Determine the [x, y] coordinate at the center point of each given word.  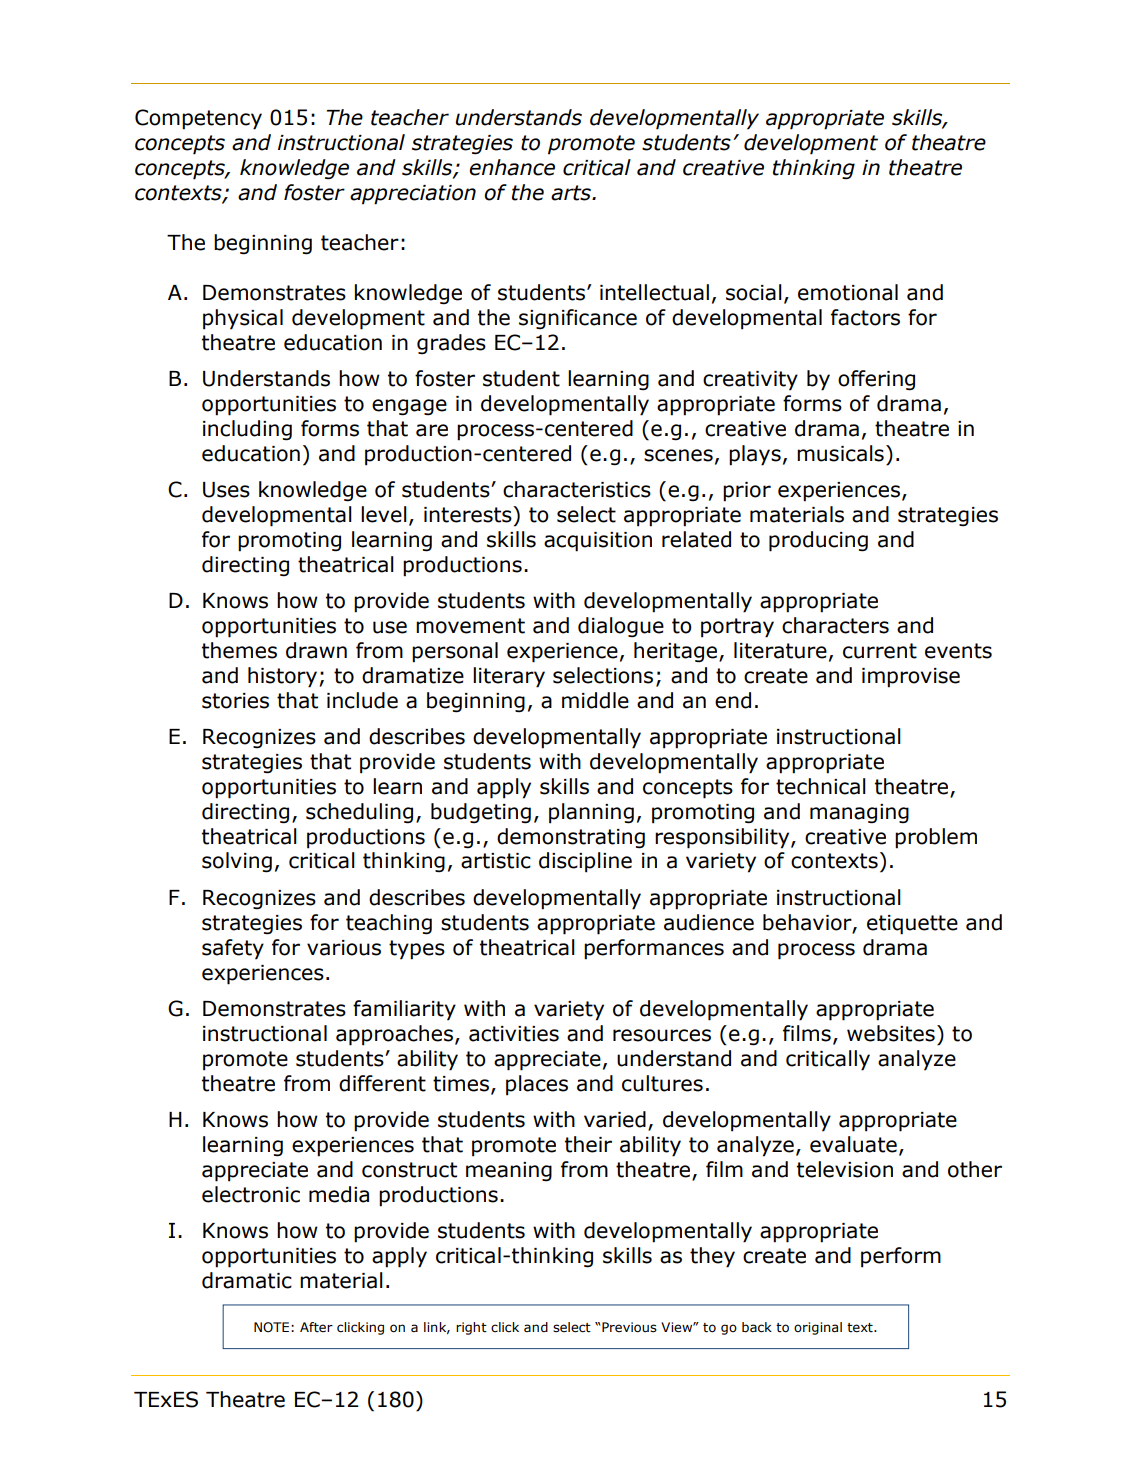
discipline [585, 862]
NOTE [271, 1327]
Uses [226, 490]
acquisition [598, 542]
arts [572, 193]
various [344, 948]
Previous [629, 1327]
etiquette [912, 925]
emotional [848, 292]
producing [818, 541]
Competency [198, 119]
